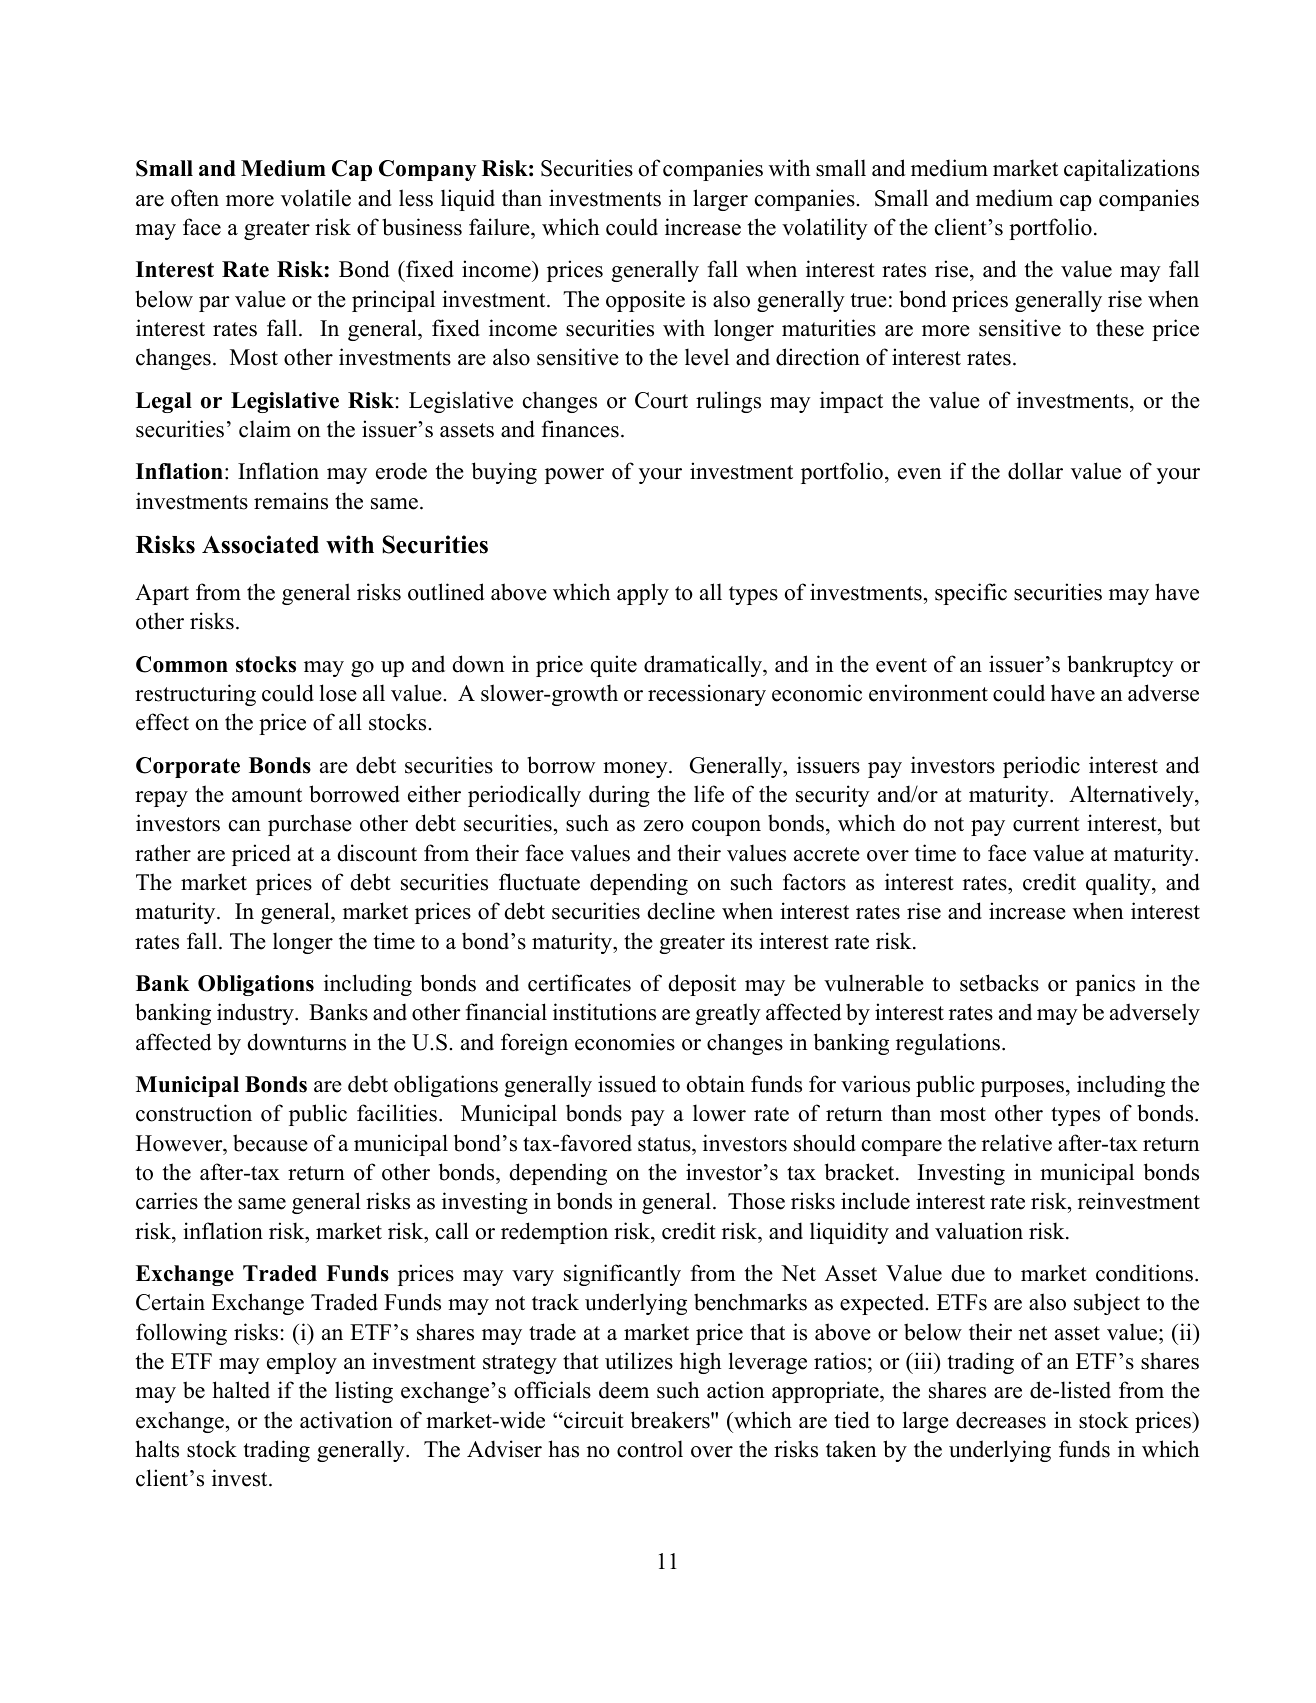 This image has width=1316, height=1703. I want to click on deem, so click(624, 1390).
